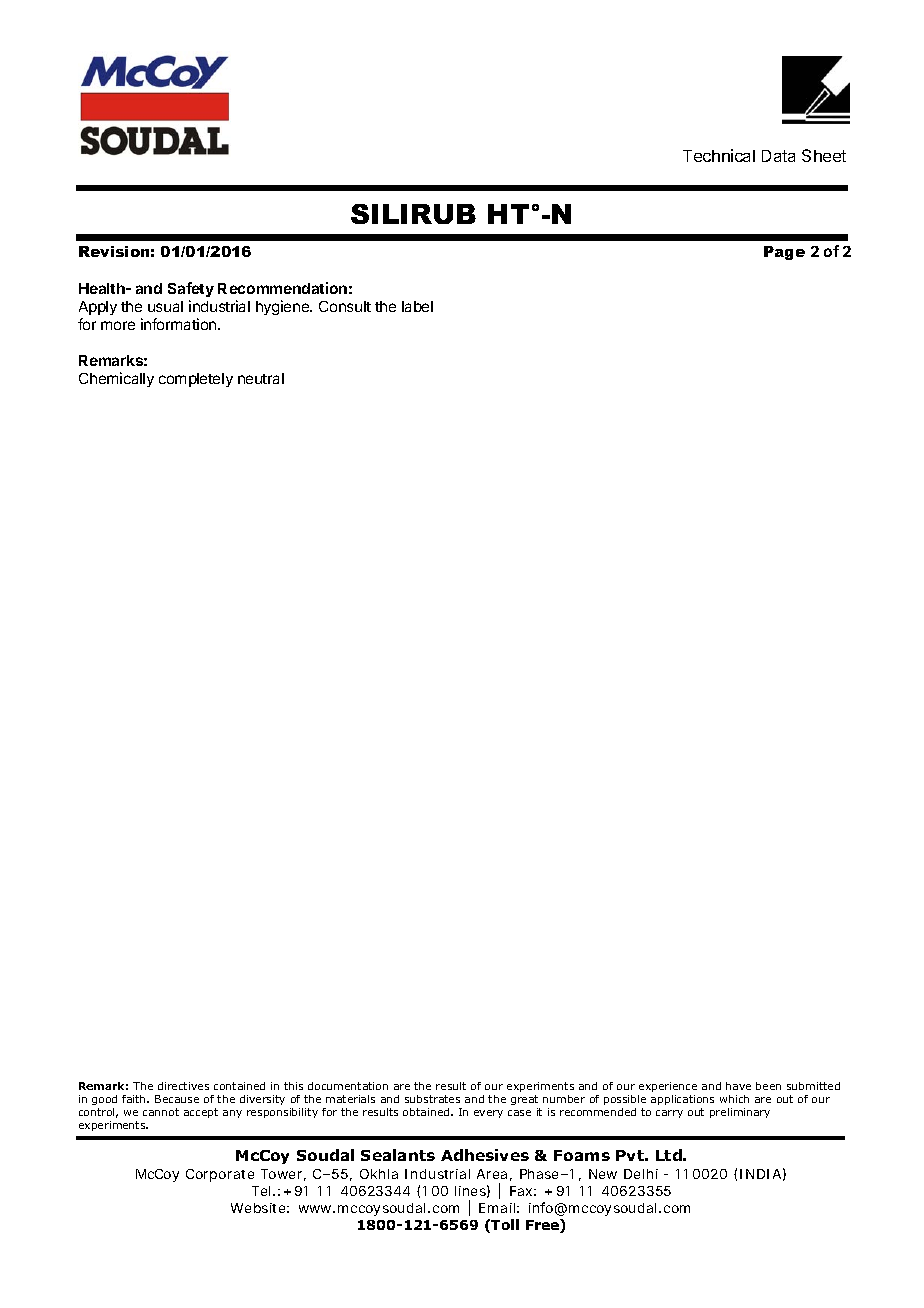 The image size is (924, 1308). I want to click on label, so click(417, 306).
